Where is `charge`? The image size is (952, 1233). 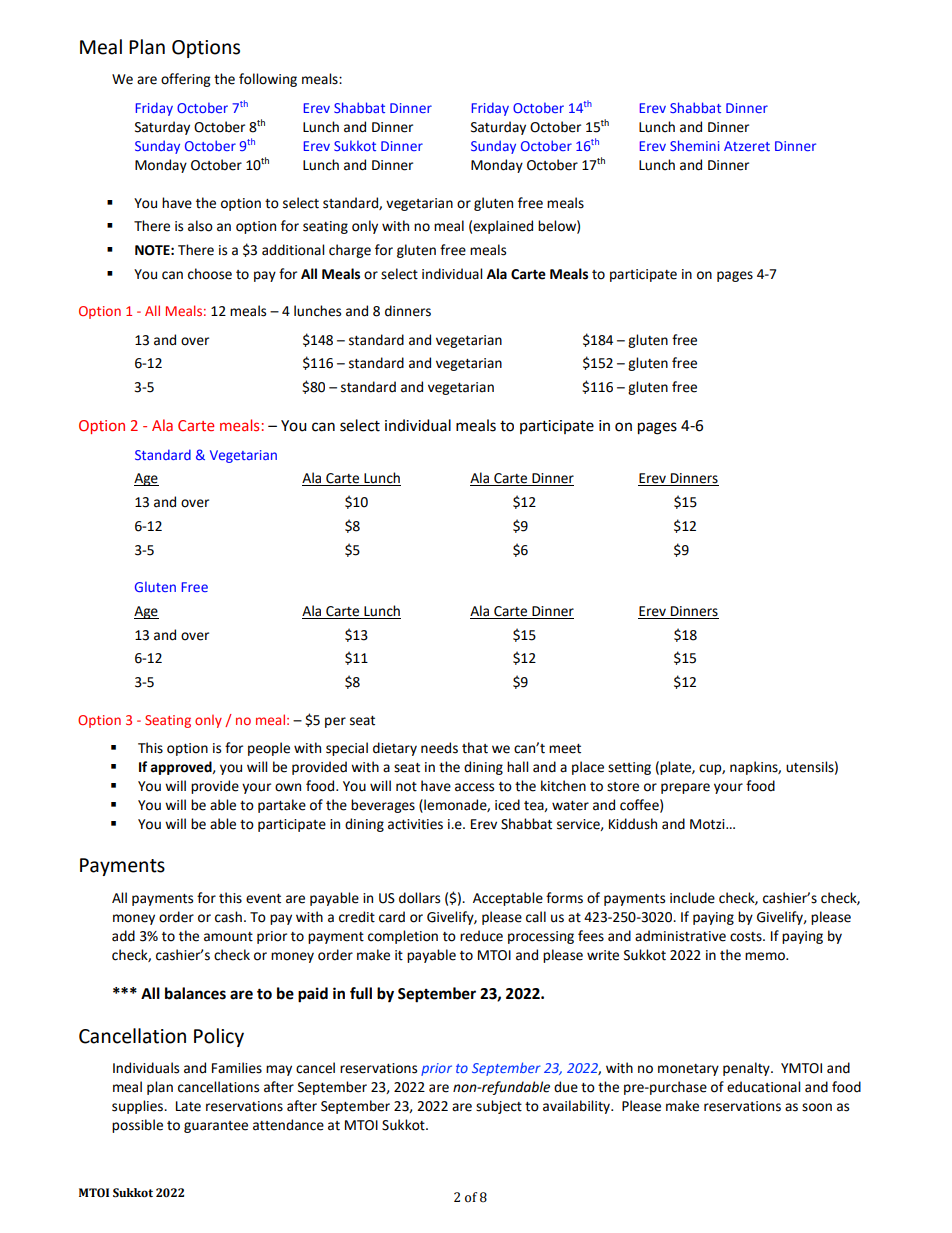
charge is located at coordinates (350, 251).
